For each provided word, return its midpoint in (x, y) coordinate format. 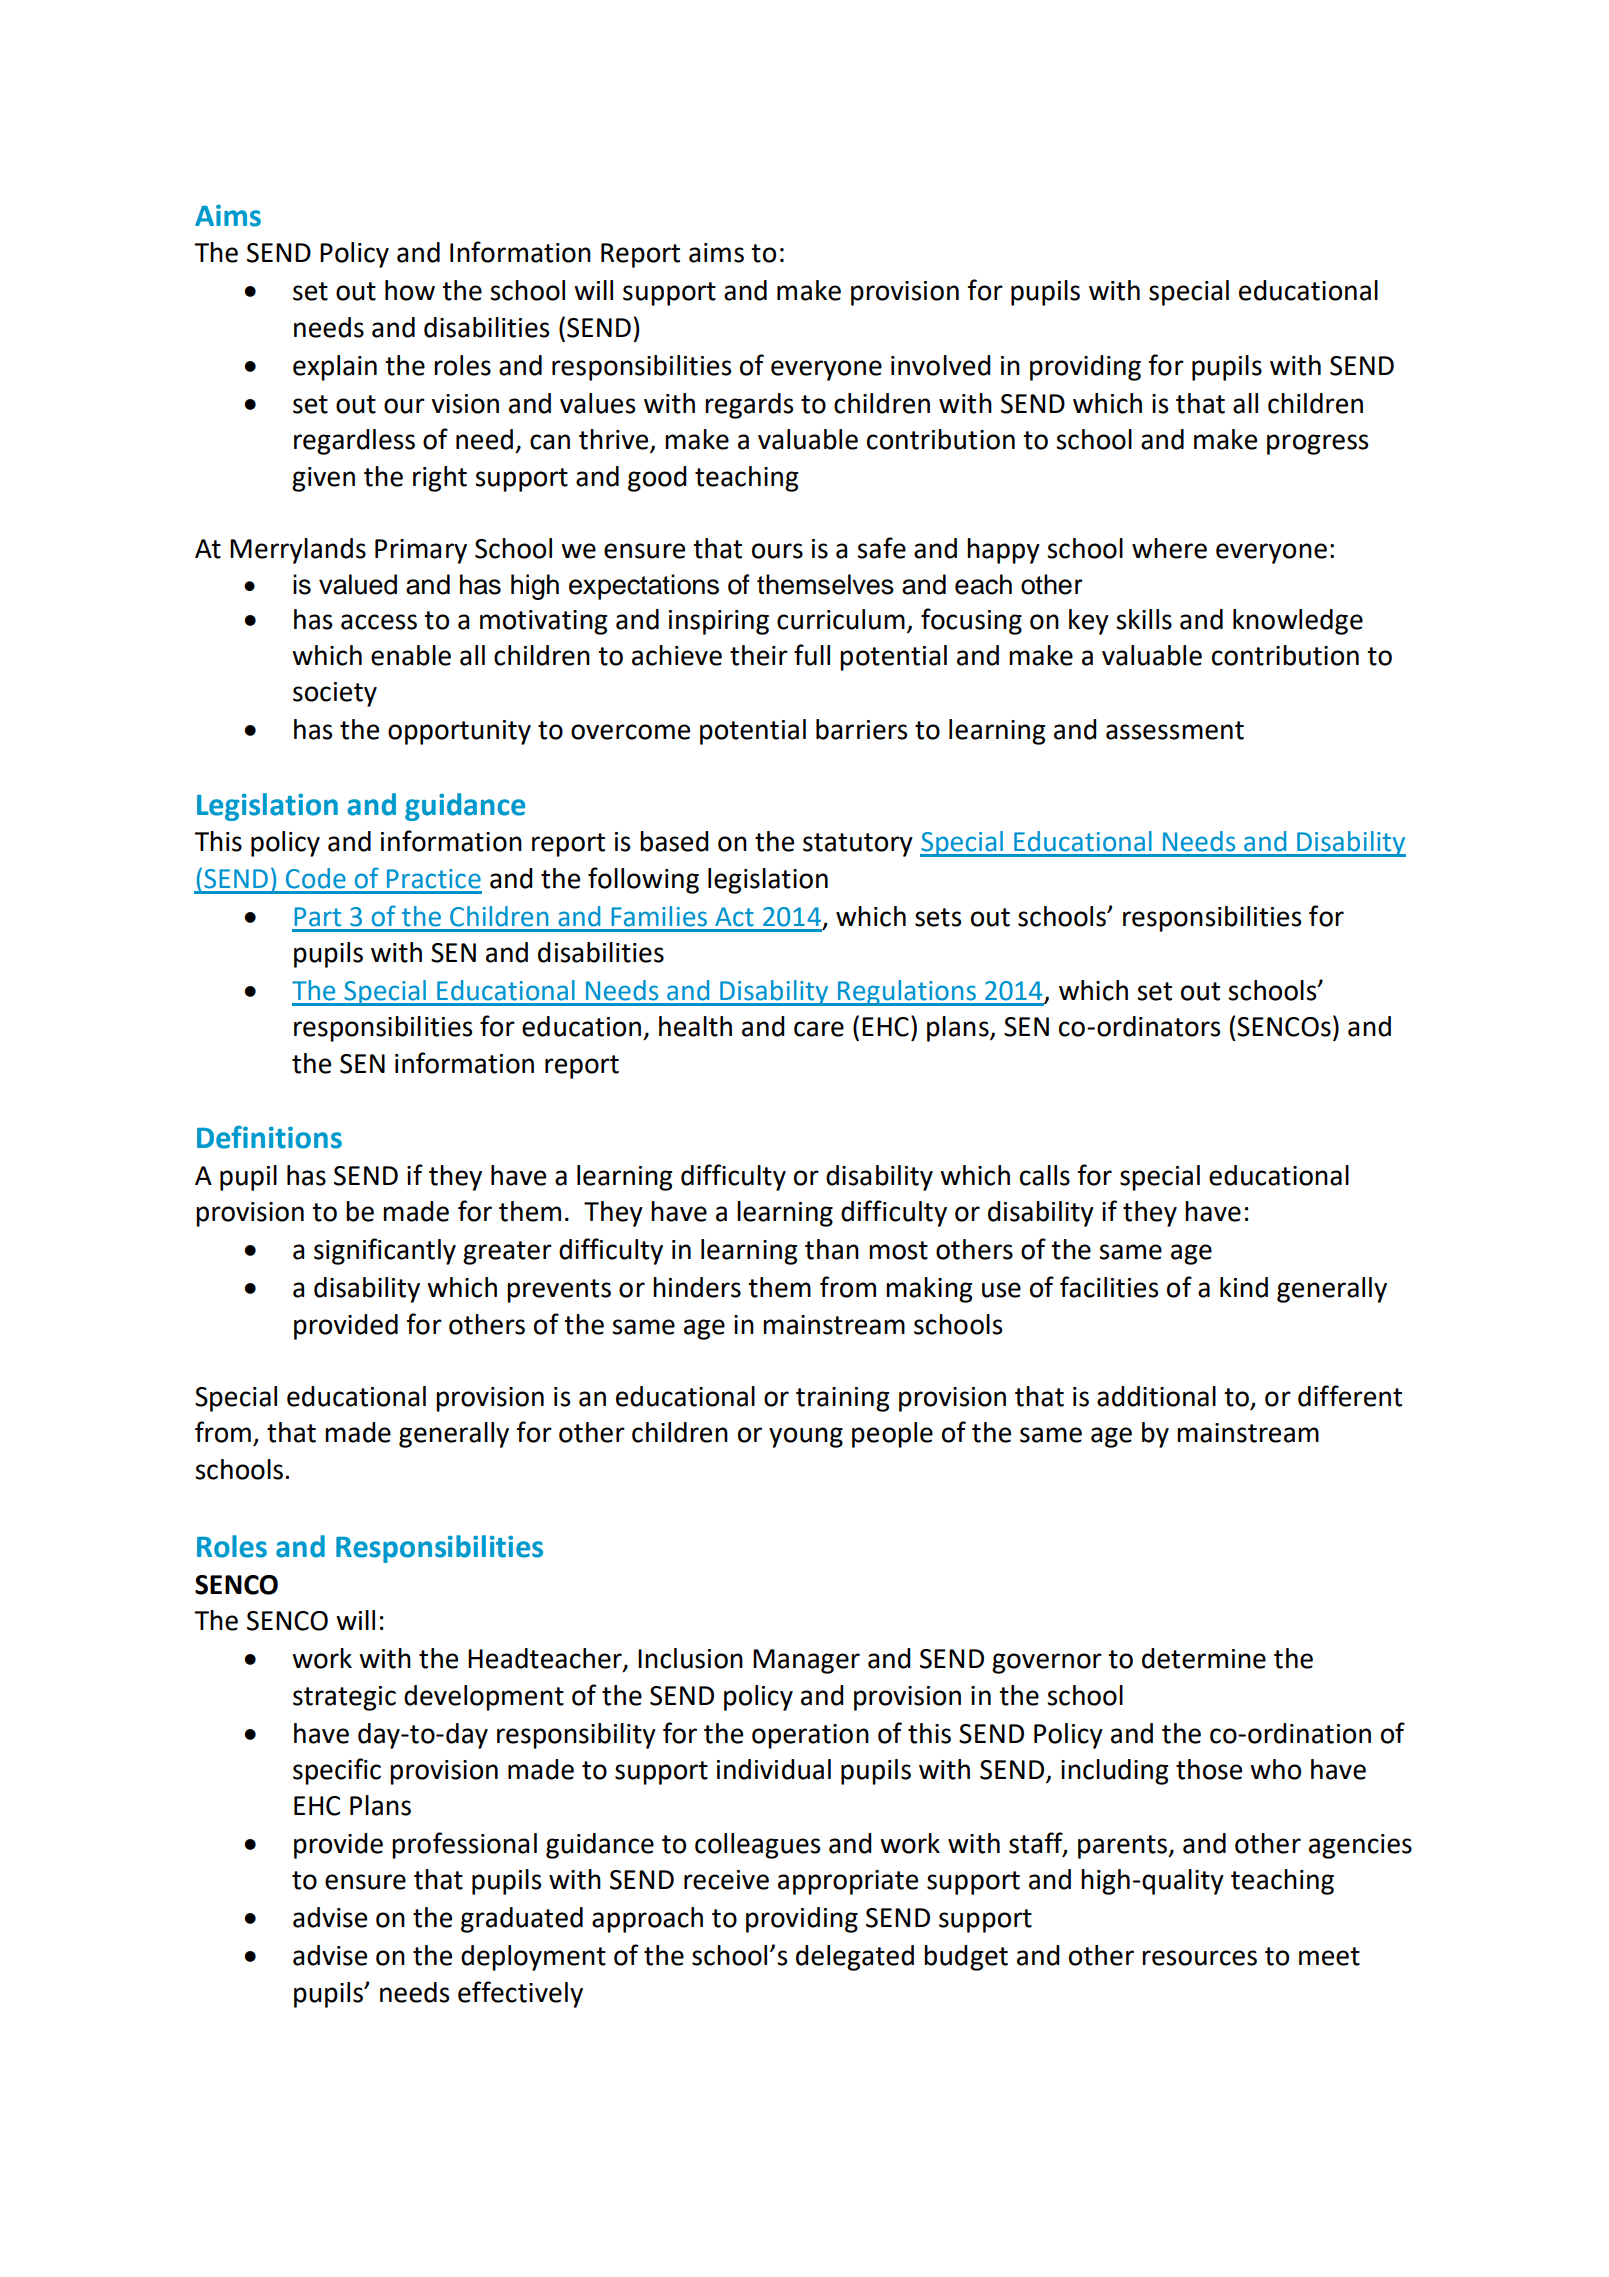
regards (749, 406)
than (832, 1249)
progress (1317, 444)
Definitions (269, 1137)
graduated (522, 1920)
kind (1244, 1287)
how (410, 290)
